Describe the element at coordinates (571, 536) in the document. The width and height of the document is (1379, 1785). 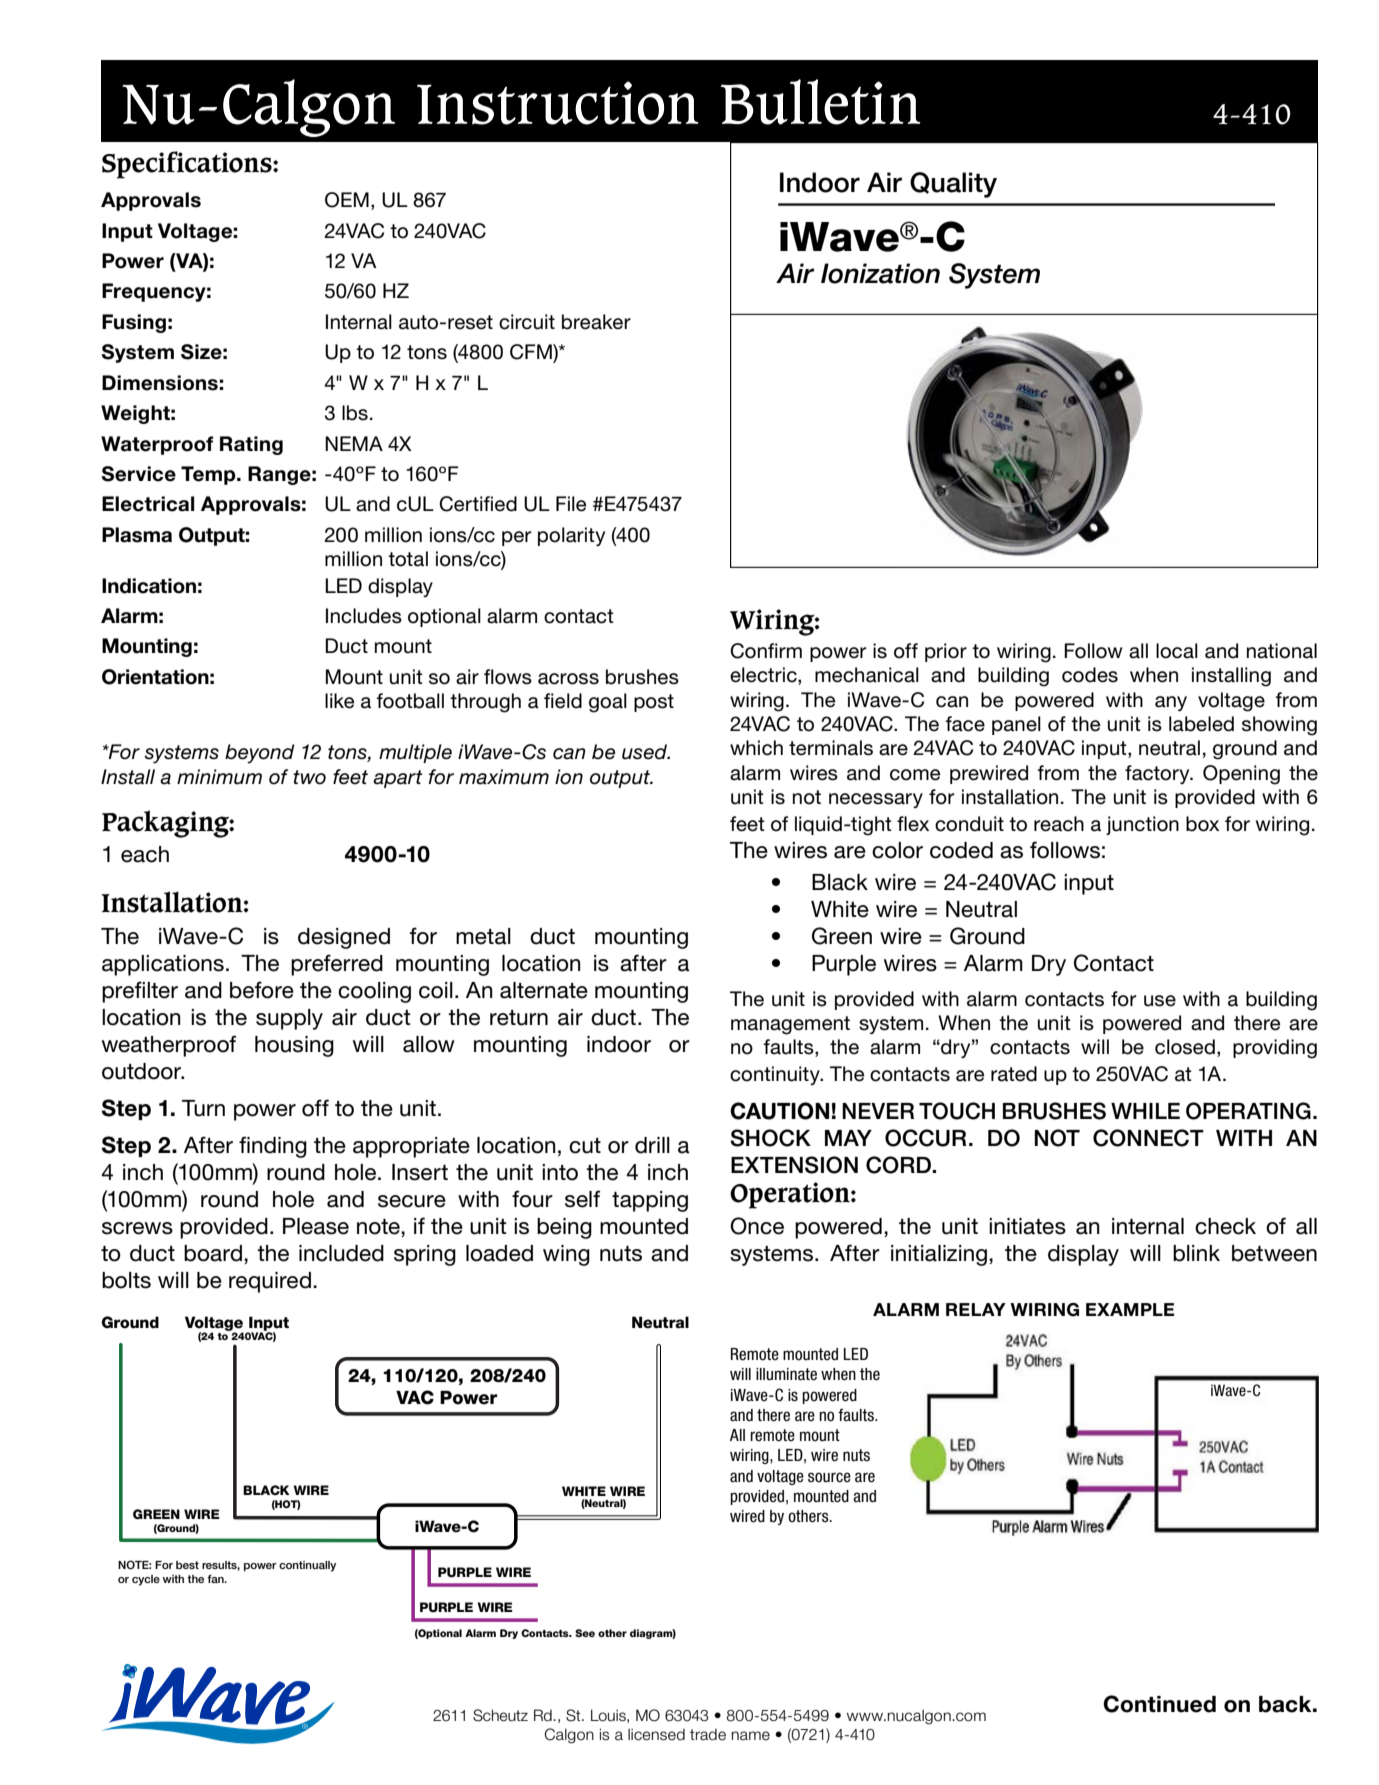
I see `polarity` at that location.
